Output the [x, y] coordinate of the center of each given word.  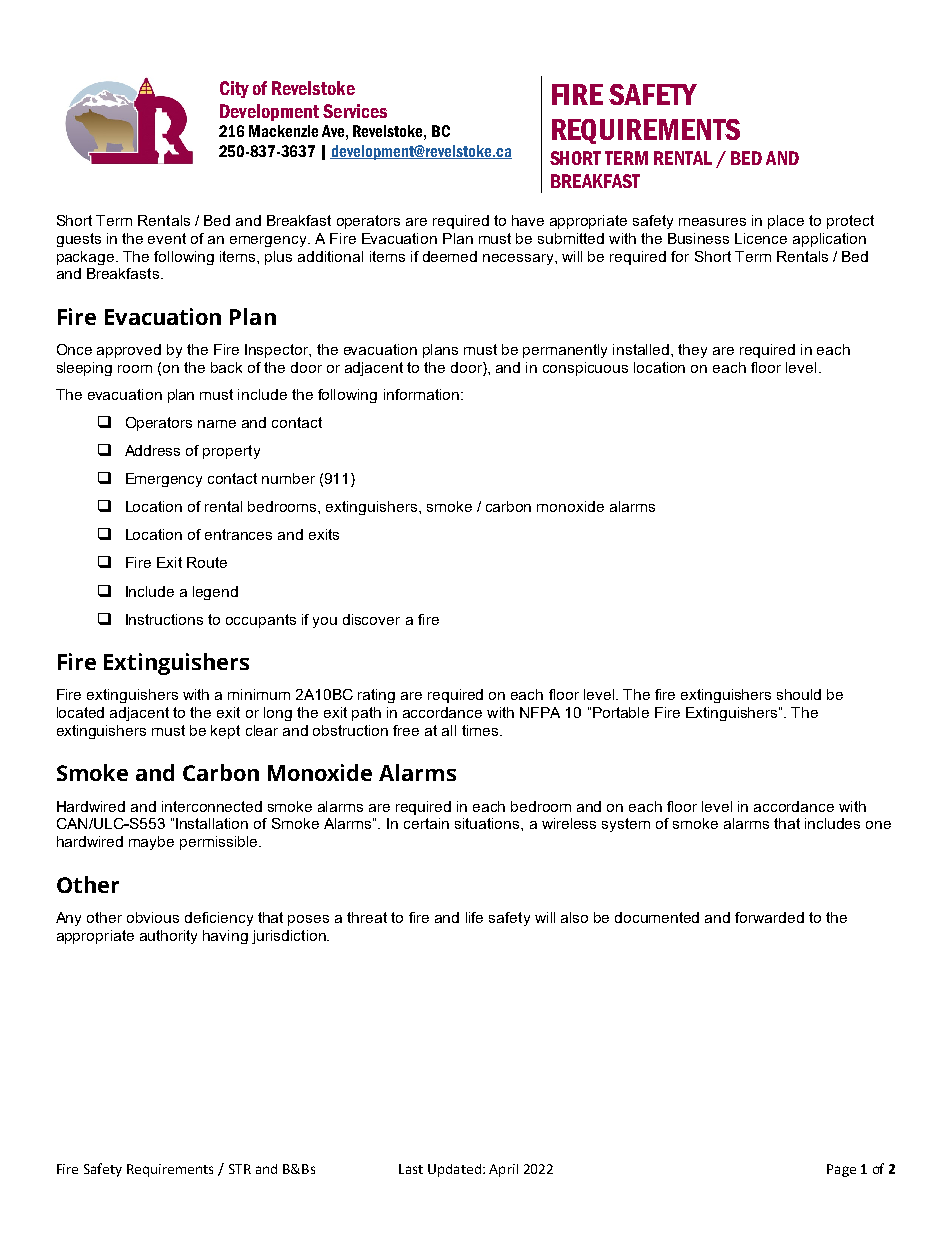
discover [371, 619]
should [799, 694]
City [234, 89]
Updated [454, 1170]
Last [411, 1169]
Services [355, 111]
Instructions [164, 619]
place [786, 222]
